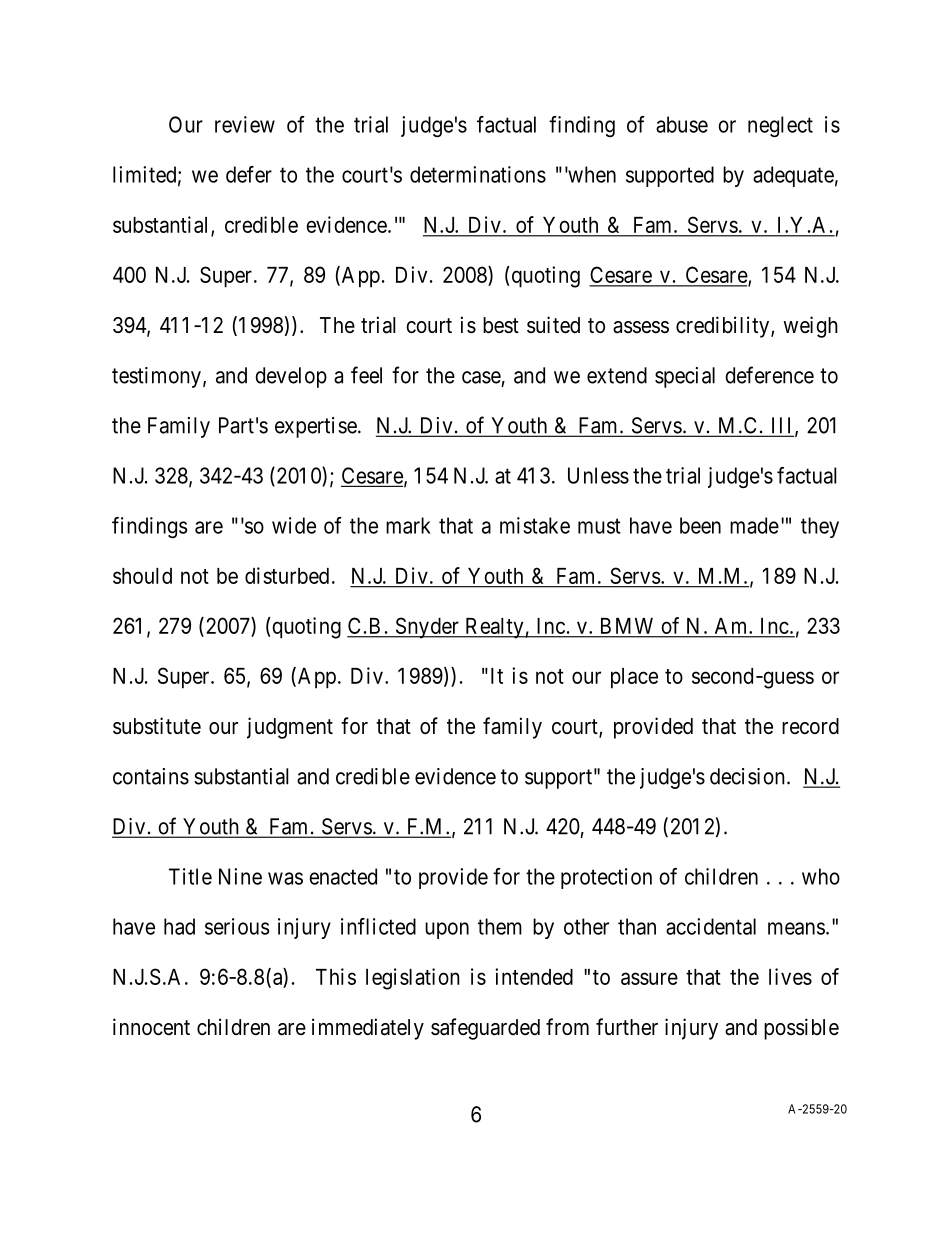 Image resolution: width=952 pixels, height=1233 pixels. I want to click on innocent, so click(151, 1027).
